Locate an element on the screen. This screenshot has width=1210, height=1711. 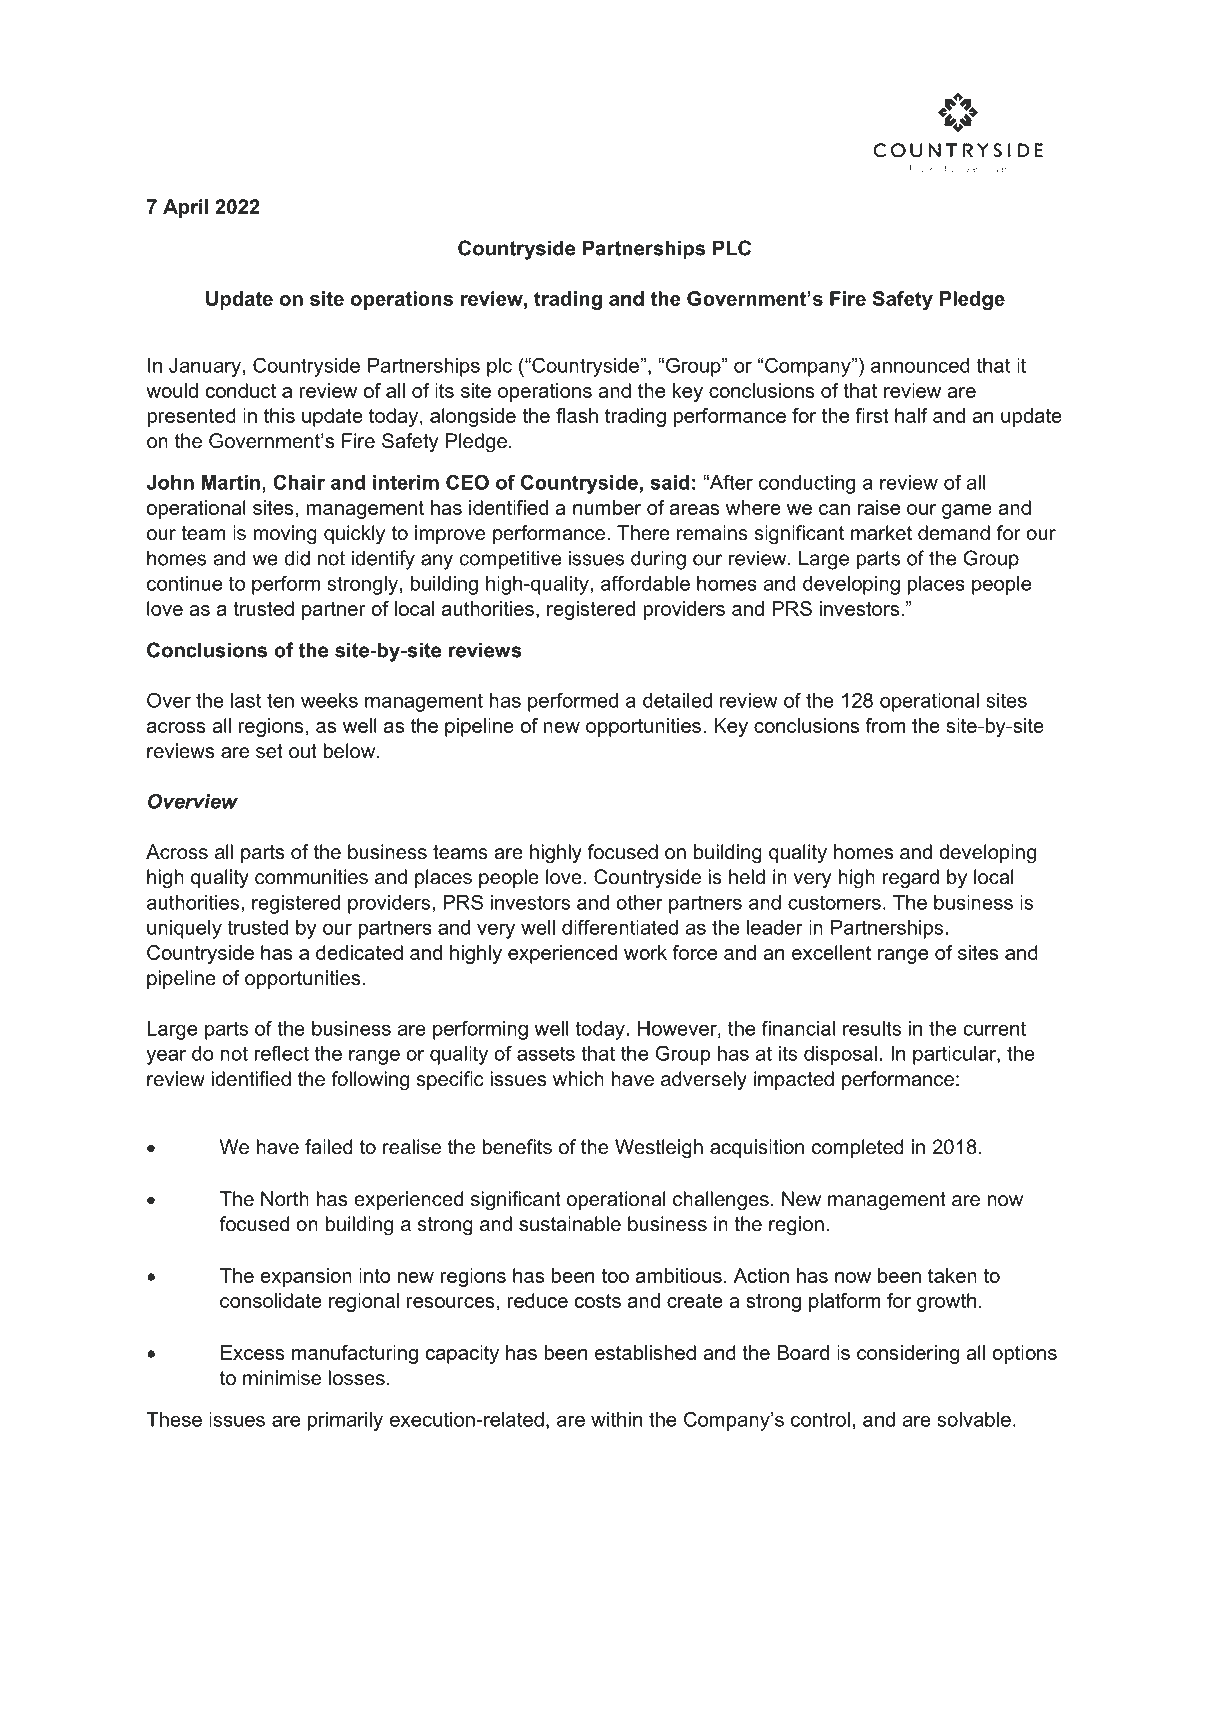
assets is located at coordinates (546, 1053).
